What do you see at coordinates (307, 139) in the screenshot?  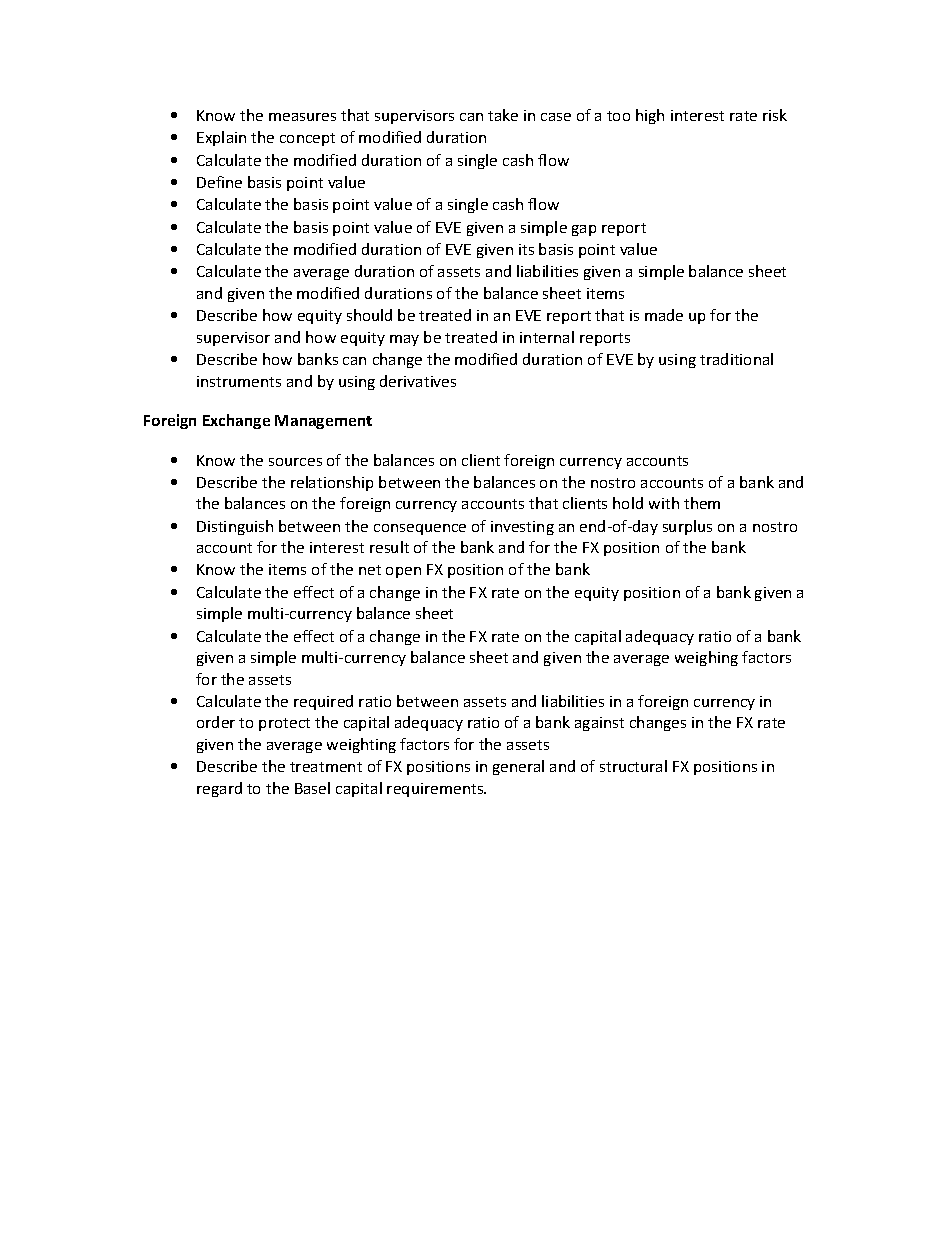 I see `concept` at bounding box center [307, 139].
